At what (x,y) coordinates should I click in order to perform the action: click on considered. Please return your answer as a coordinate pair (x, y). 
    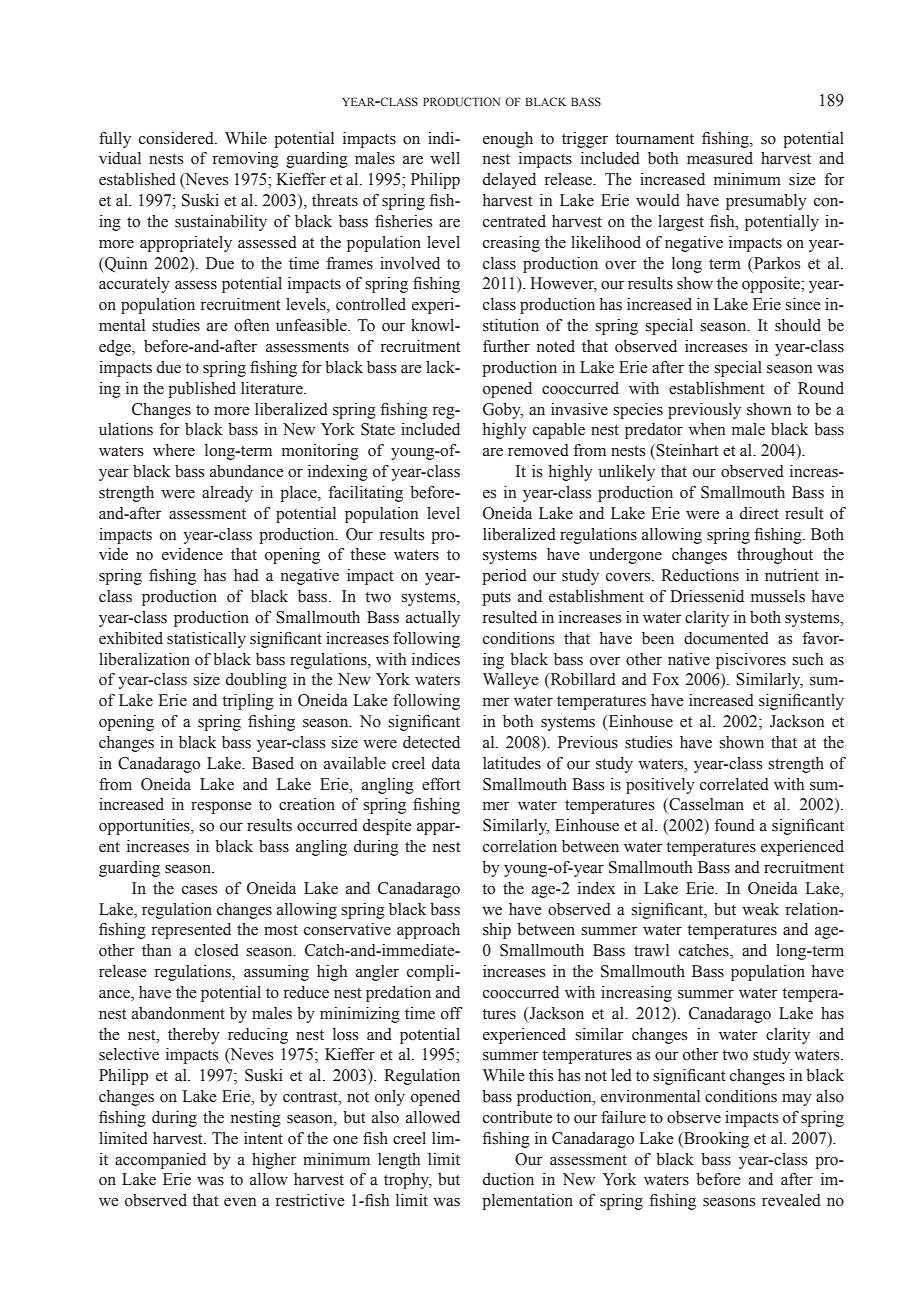
    Looking at the image, I should click on (177, 138).
